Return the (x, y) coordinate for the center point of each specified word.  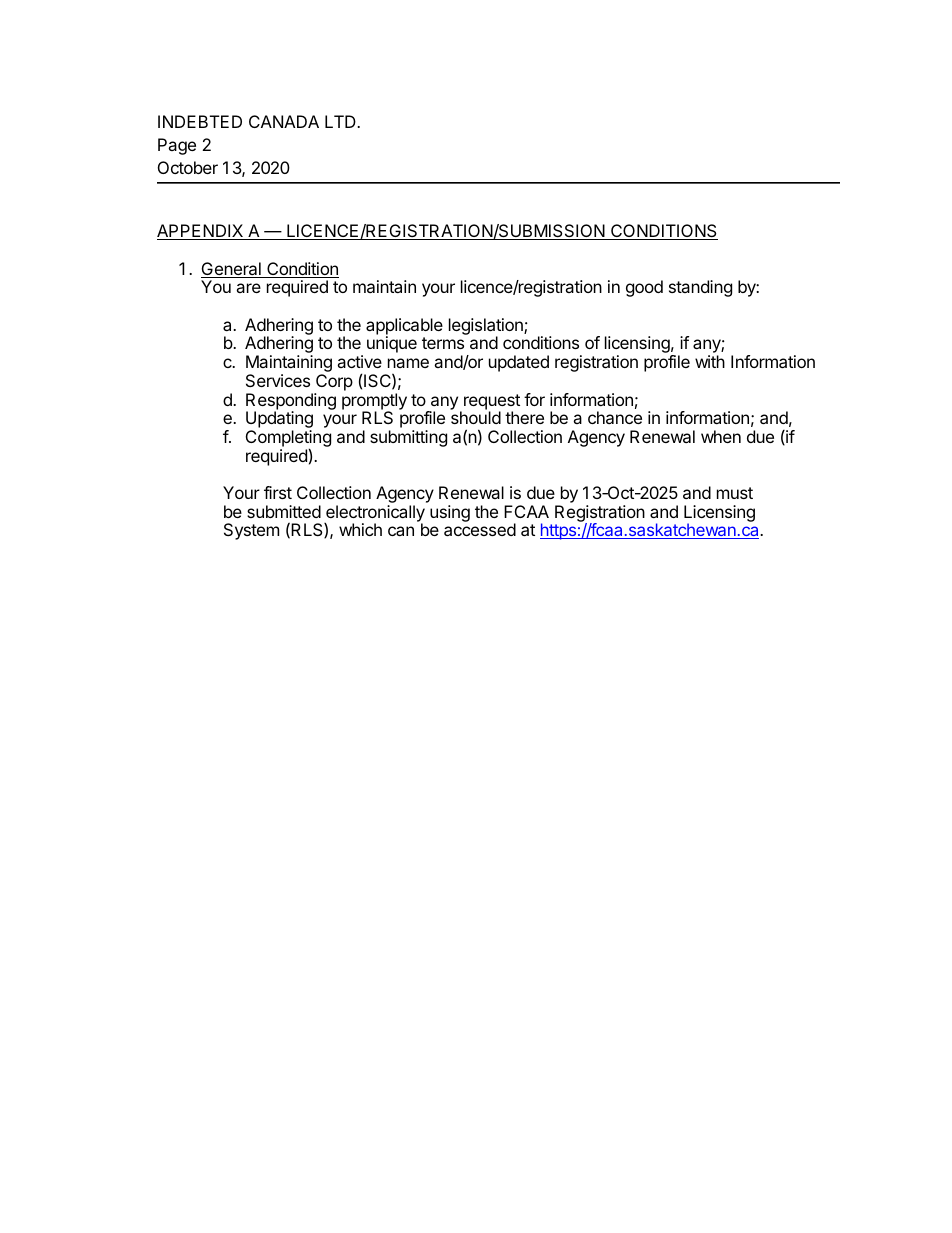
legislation (487, 328)
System (251, 531)
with (710, 361)
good (644, 288)
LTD (341, 121)
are (248, 288)
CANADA (284, 121)
